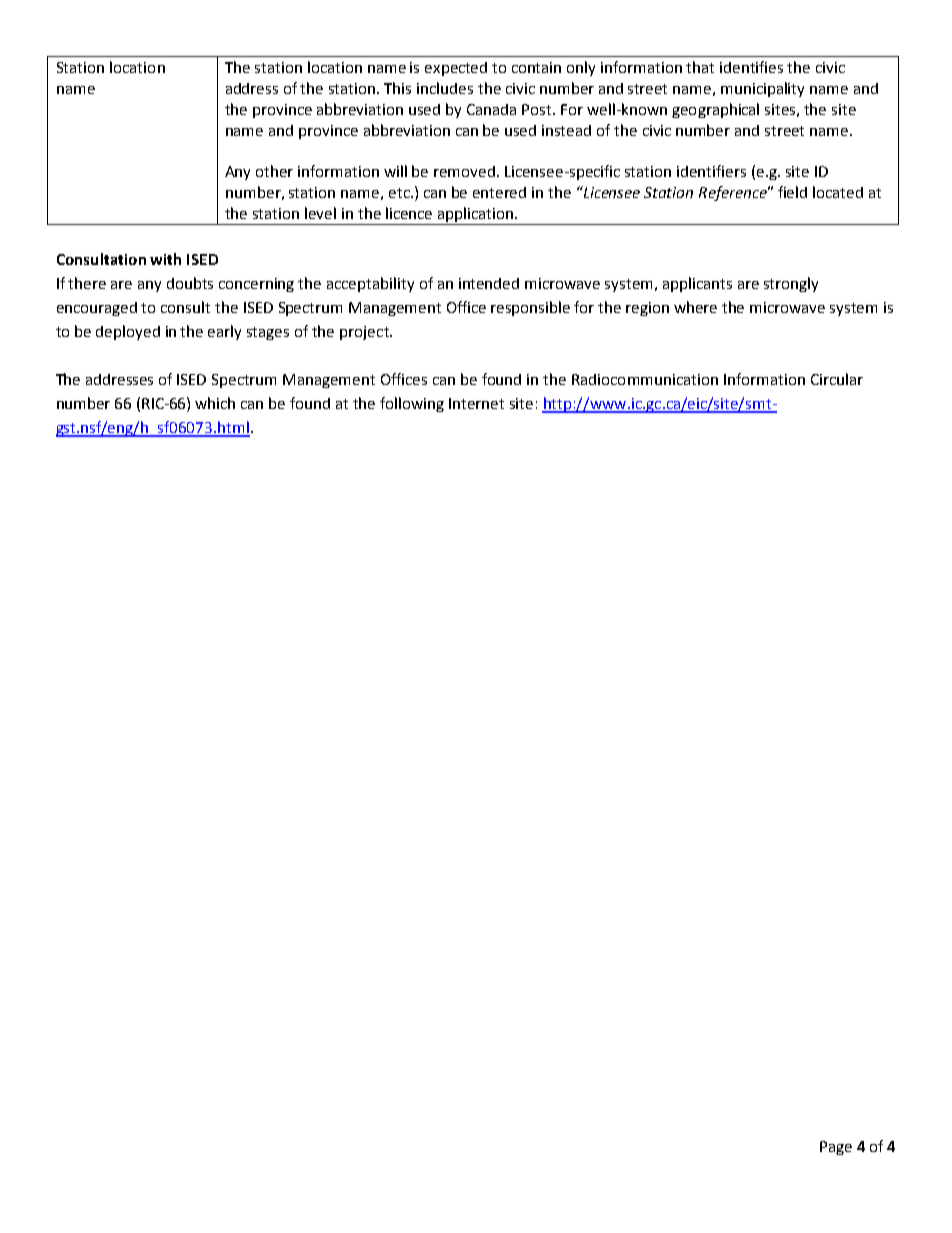  What do you see at coordinates (445, 88) in the screenshot?
I see `includes` at bounding box center [445, 88].
